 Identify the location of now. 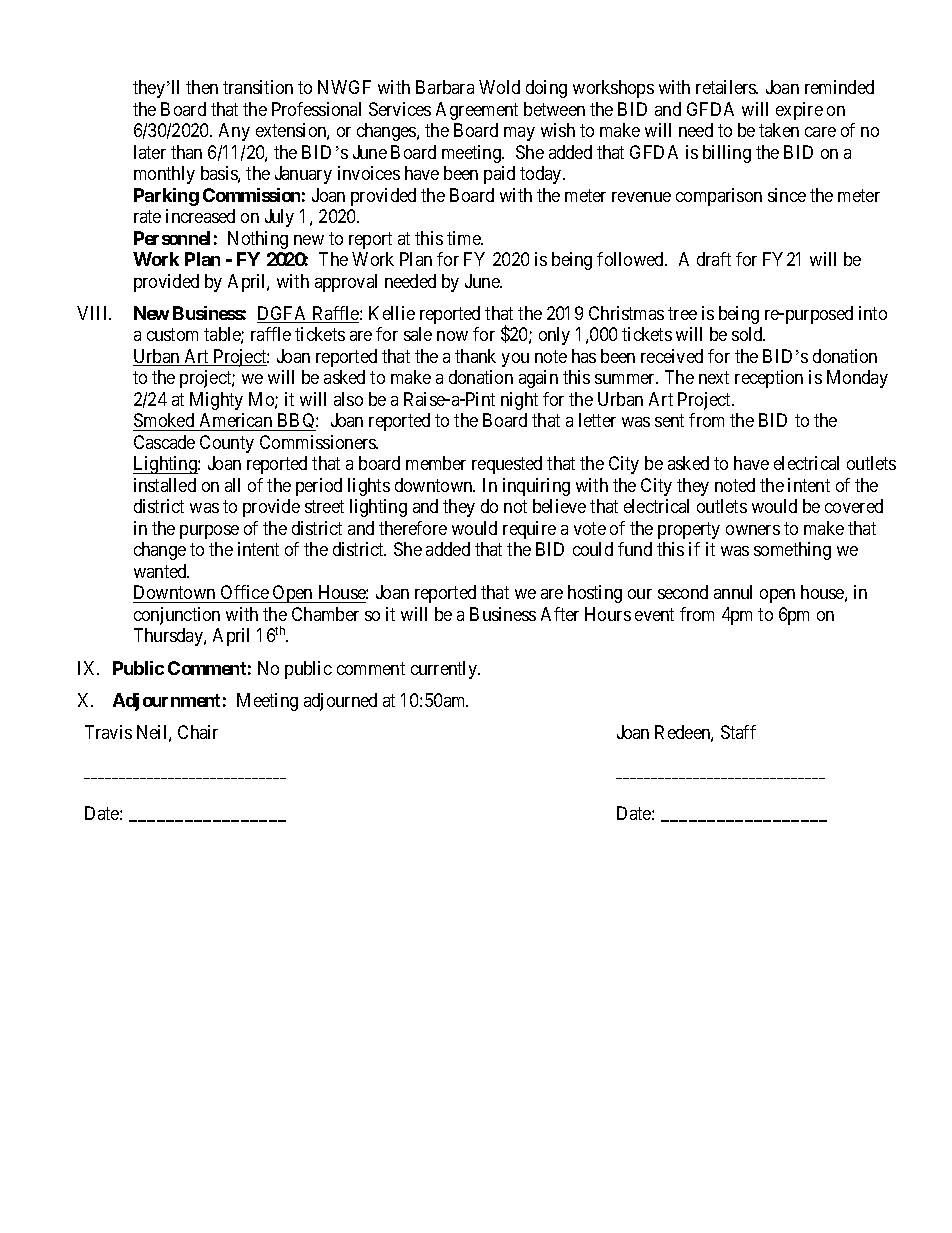
(452, 336).
